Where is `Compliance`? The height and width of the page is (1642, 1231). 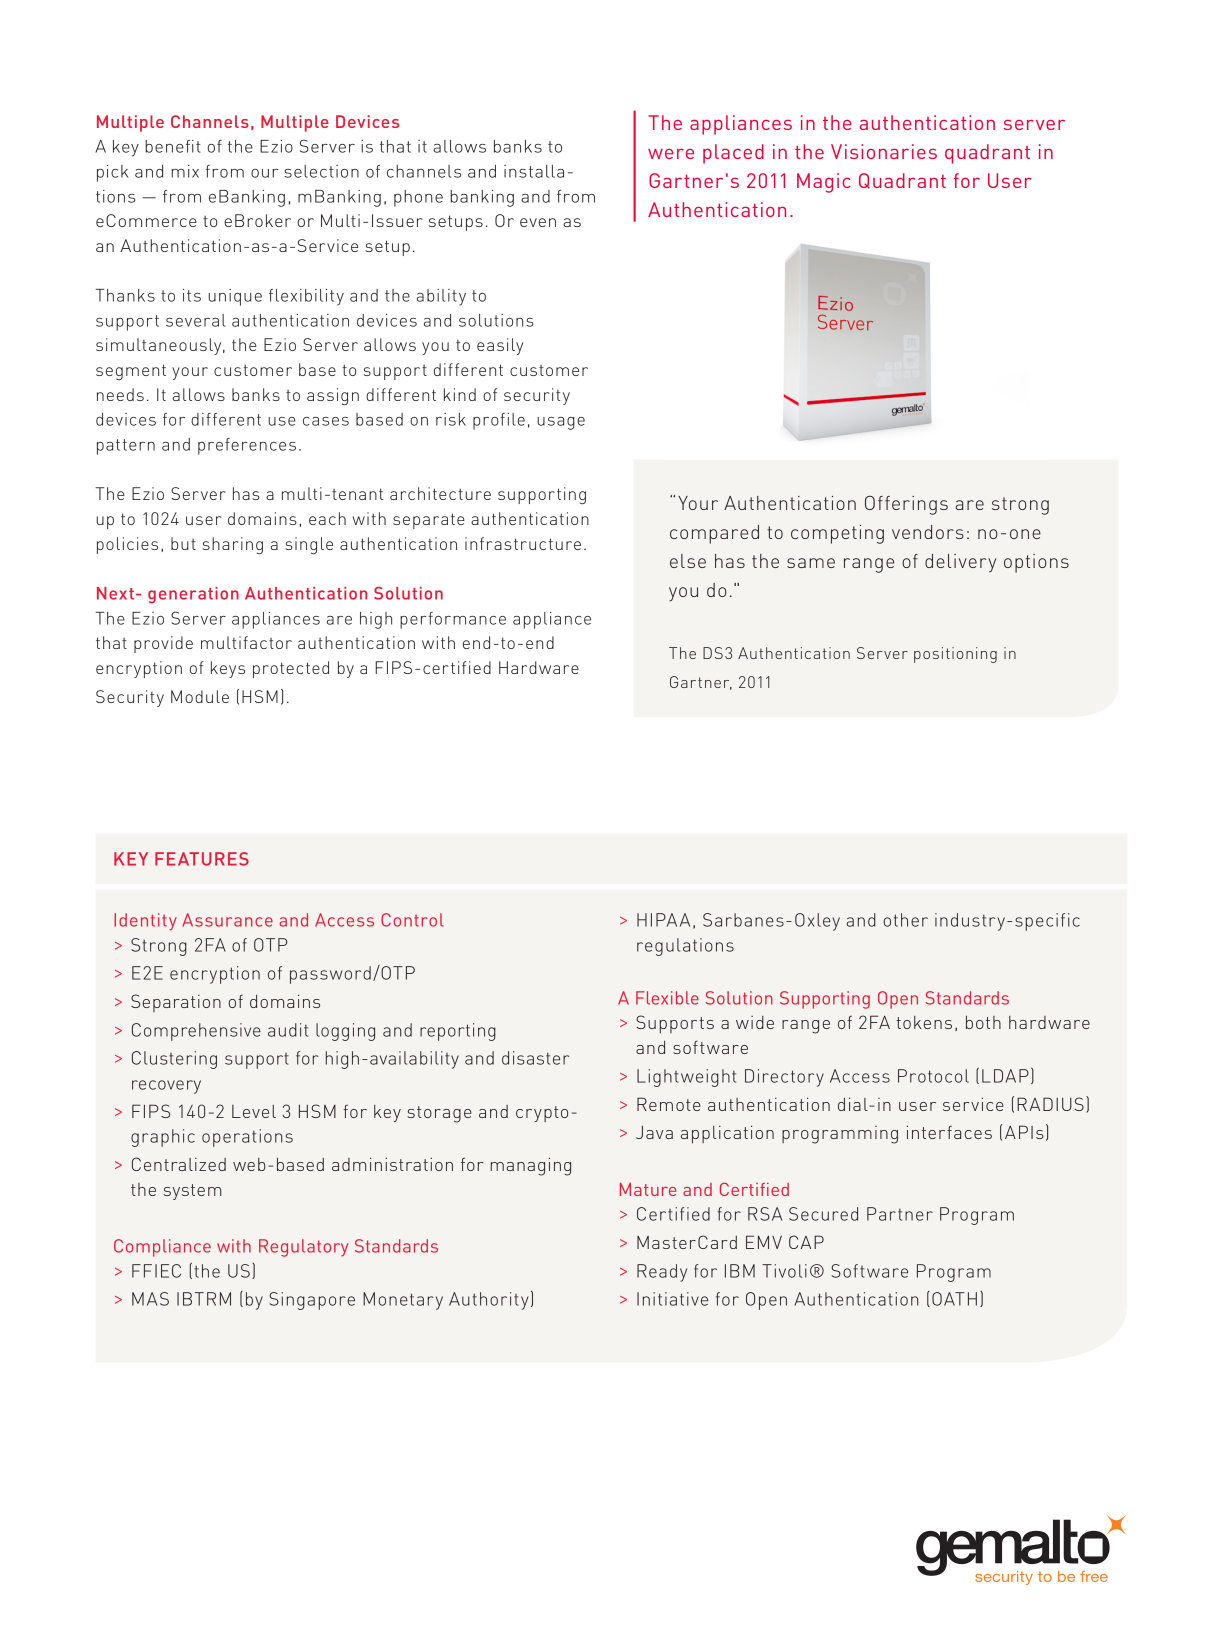 Compliance is located at coordinates (162, 1248).
